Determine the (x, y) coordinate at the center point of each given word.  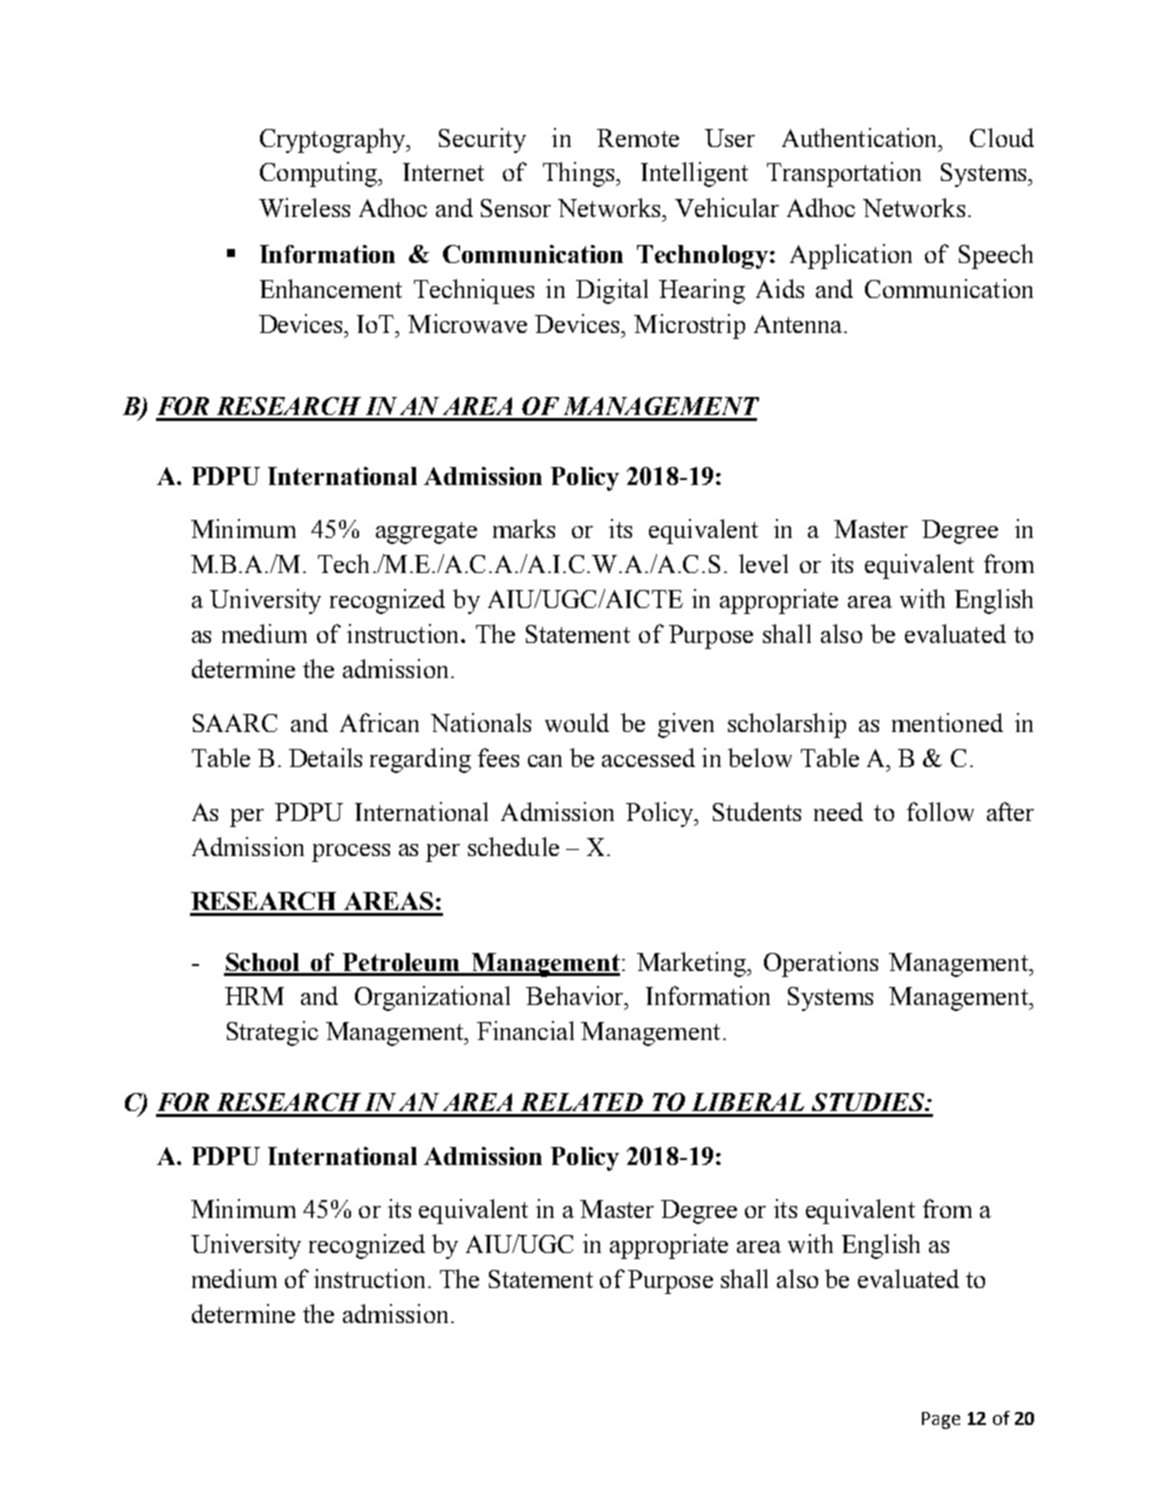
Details (325, 757)
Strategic (272, 1033)
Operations (821, 964)
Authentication (861, 137)
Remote (638, 138)
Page (941, 1420)
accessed (648, 757)
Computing (320, 174)
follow (940, 811)
